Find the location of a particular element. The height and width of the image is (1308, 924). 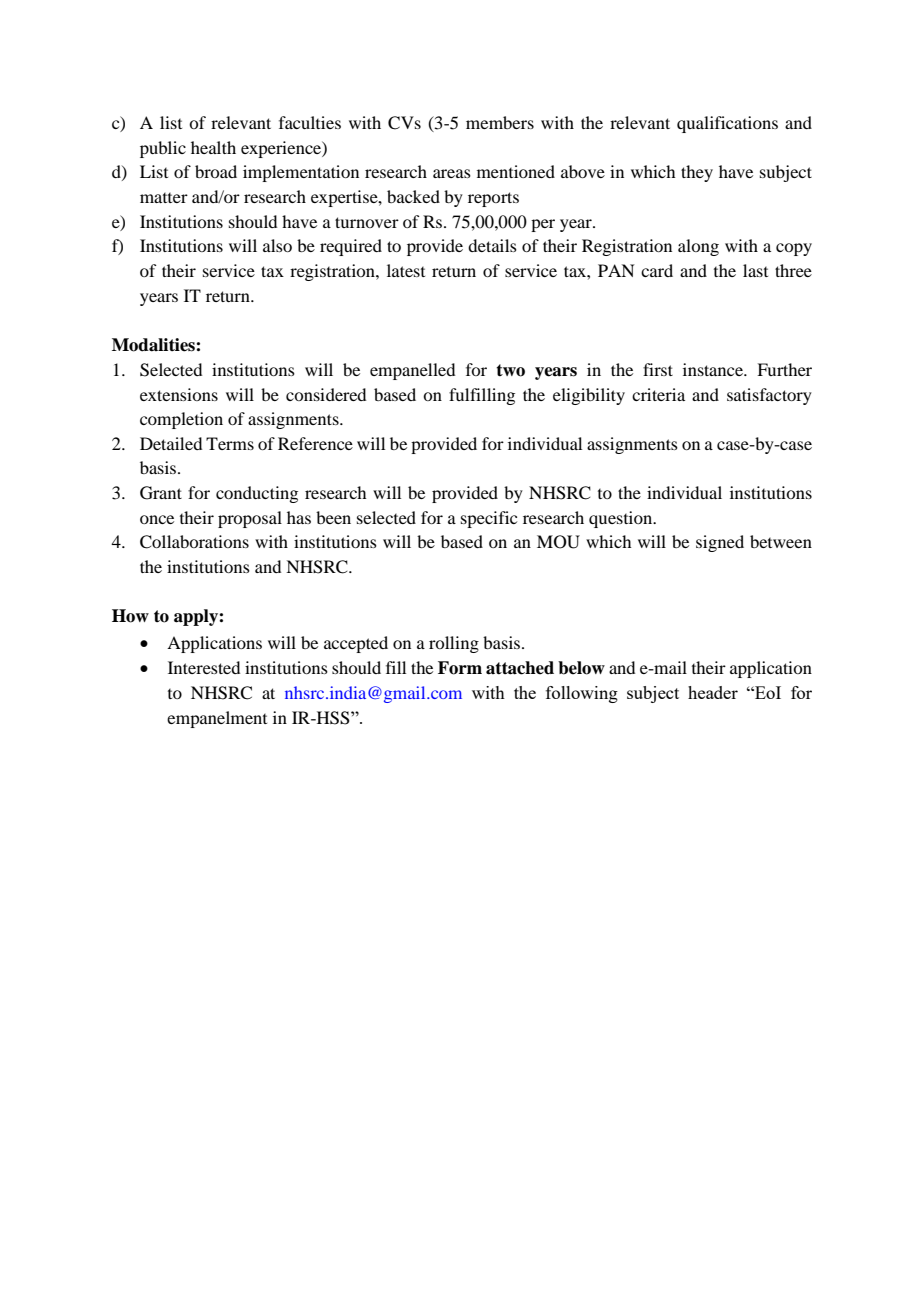

members is located at coordinates (500, 122).
